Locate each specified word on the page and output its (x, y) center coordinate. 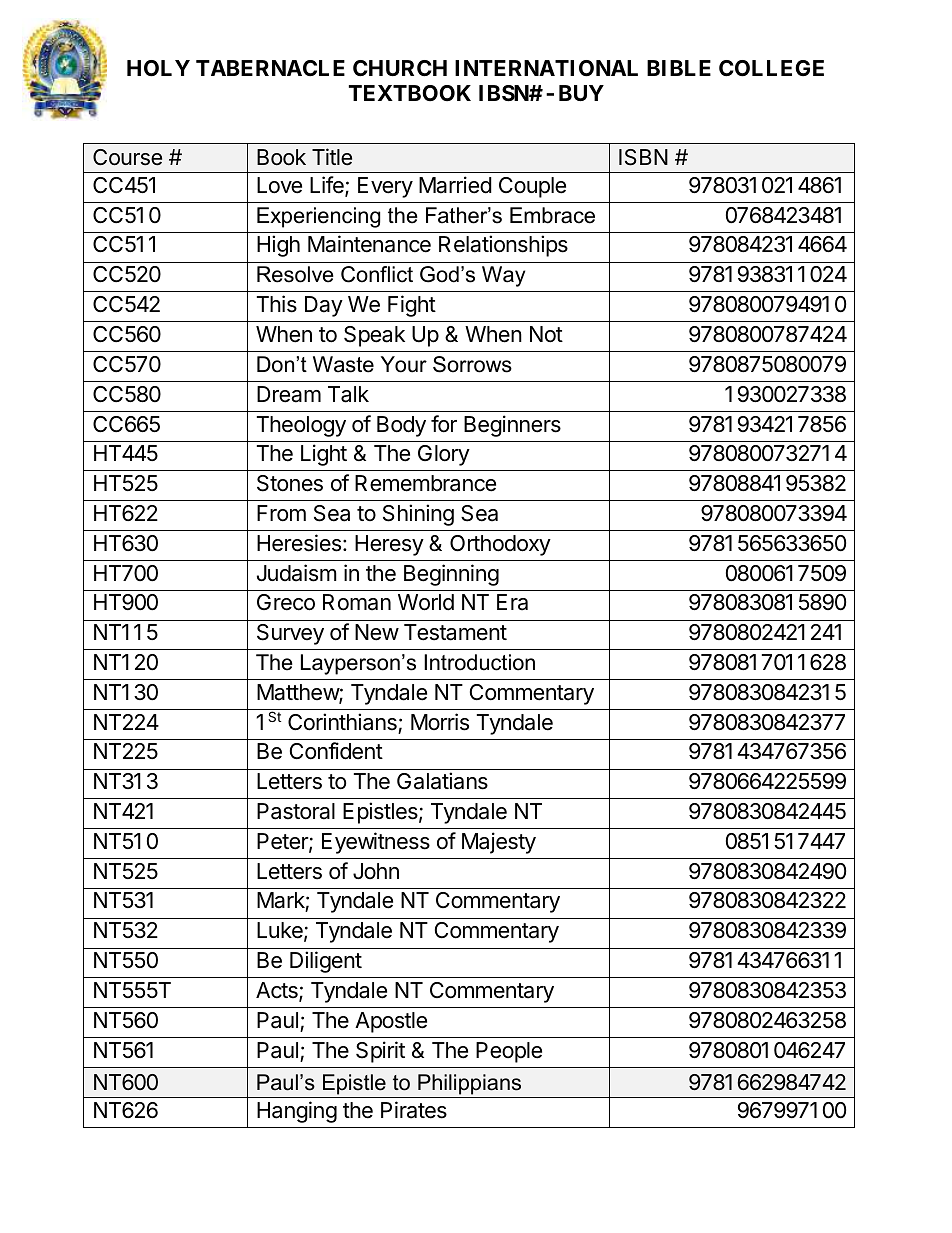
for (444, 424)
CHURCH (400, 68)
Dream (289, 394)
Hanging (297, 1112)
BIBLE (679, 68)
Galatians (442, 781)
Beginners (512, 426)
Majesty (499, 843)
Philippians (469, 1084)
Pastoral (296, 811)
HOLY (158, 68)
